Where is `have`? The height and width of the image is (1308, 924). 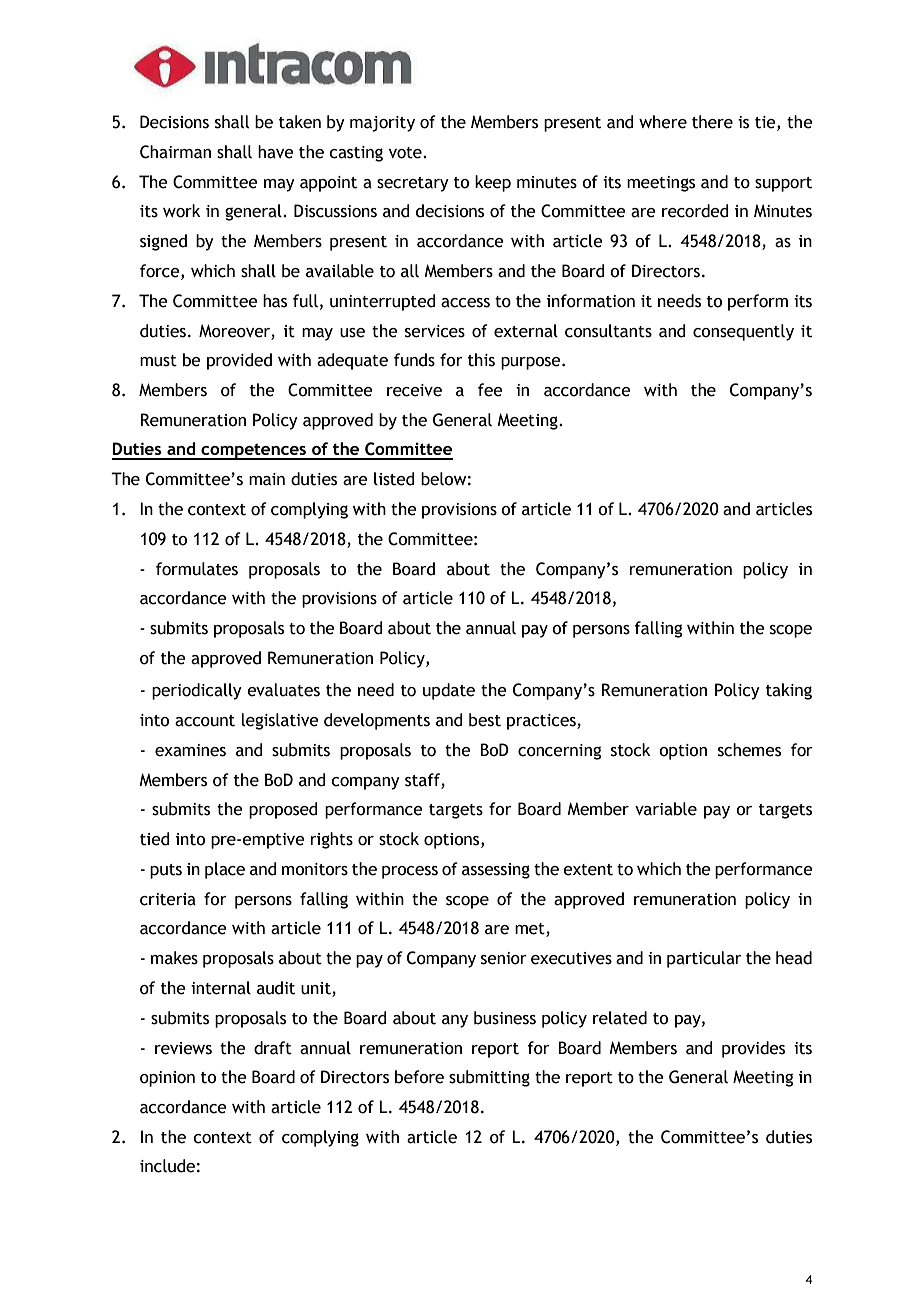 have is located at coordinates (276, 152).
